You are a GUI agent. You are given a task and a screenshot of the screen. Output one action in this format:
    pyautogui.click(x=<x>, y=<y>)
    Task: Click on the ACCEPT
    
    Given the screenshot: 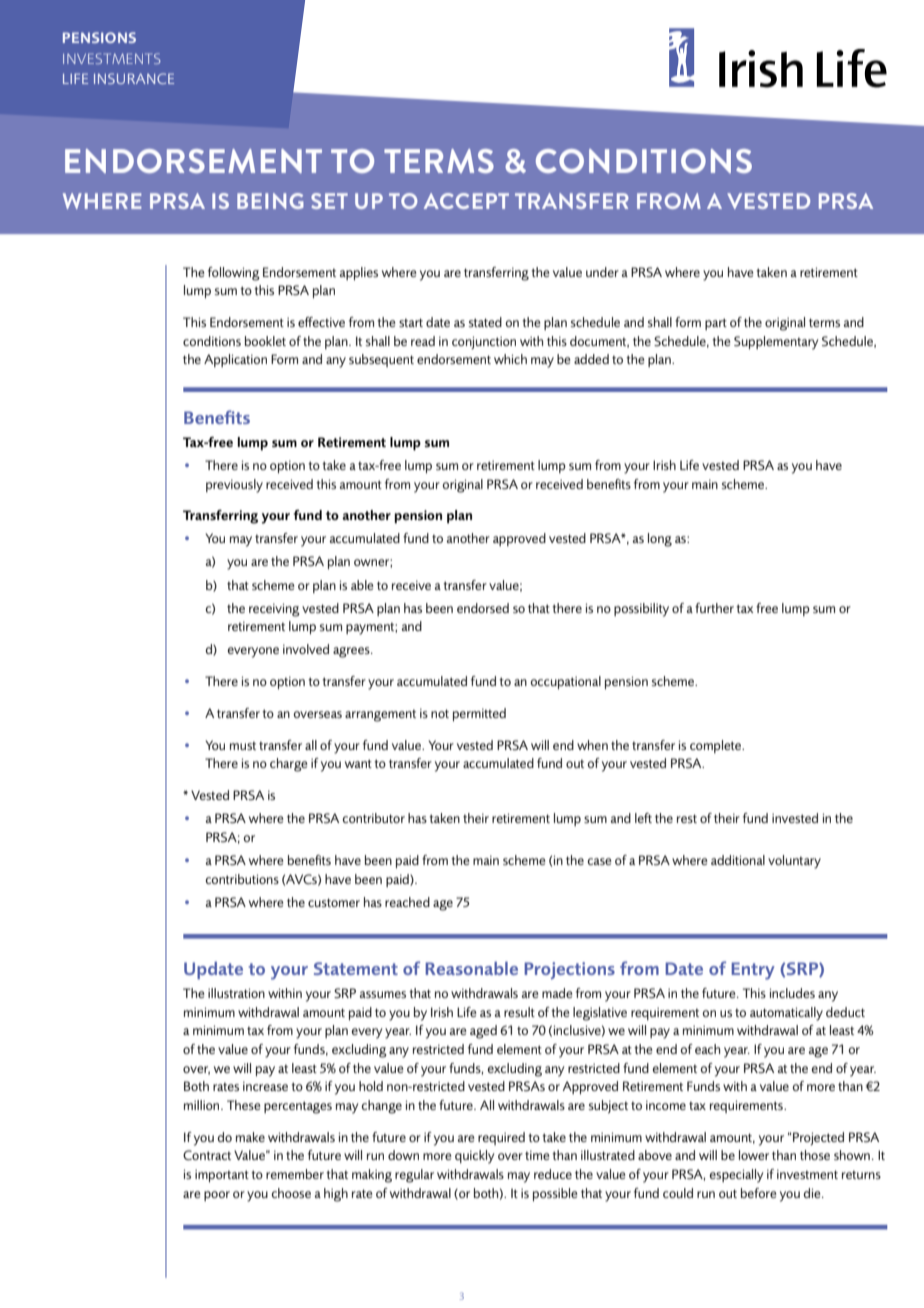 What is the action you would take?
    pyautogui.click(x=466, y=201)
